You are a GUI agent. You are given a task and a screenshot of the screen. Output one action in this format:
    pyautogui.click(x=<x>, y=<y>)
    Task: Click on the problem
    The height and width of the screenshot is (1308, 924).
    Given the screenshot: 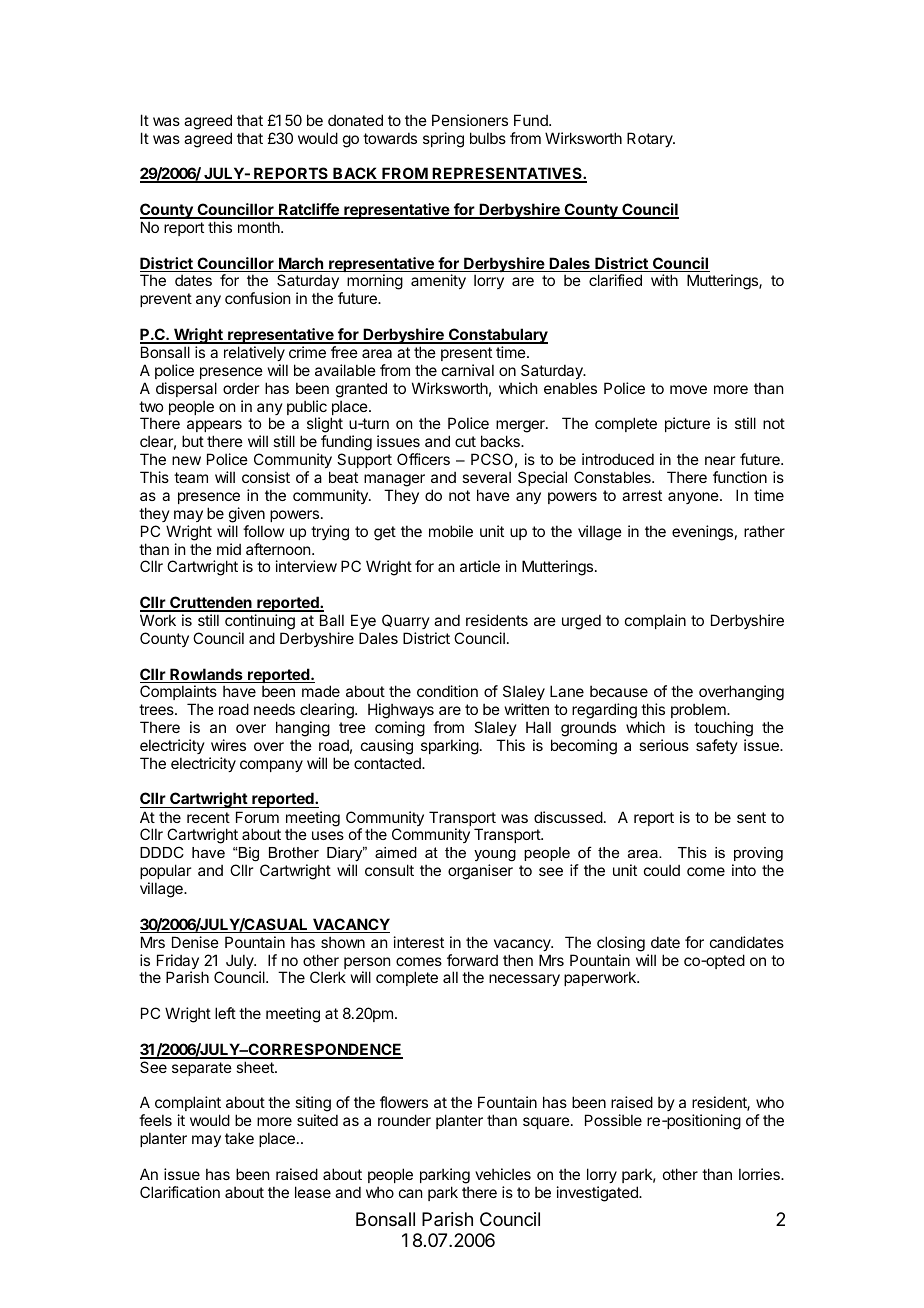 What is the action you would take?
    pyautogui.click(x=699, y=710)
